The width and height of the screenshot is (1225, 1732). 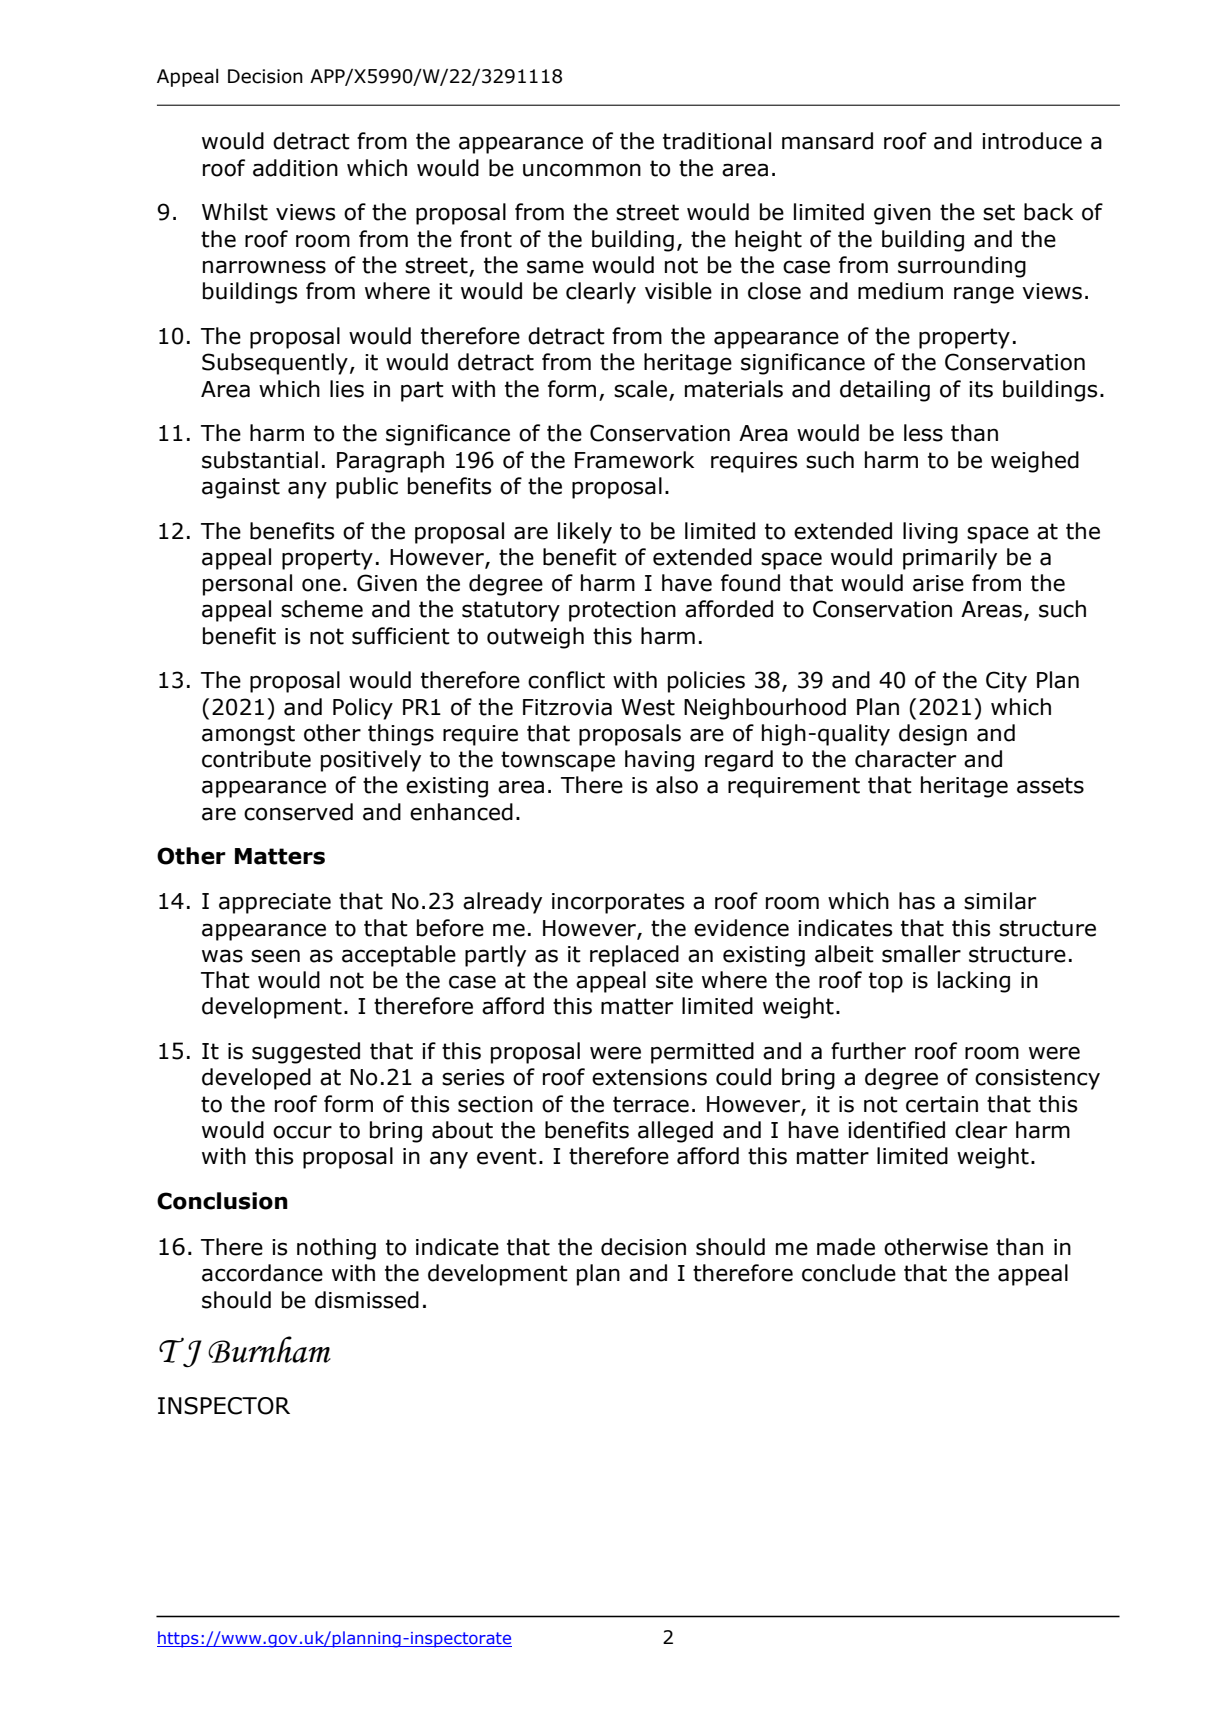 What do you see at coordinates (634, 460) in the screenshot?
I see `Framework` at bounding box center [634, 460].
